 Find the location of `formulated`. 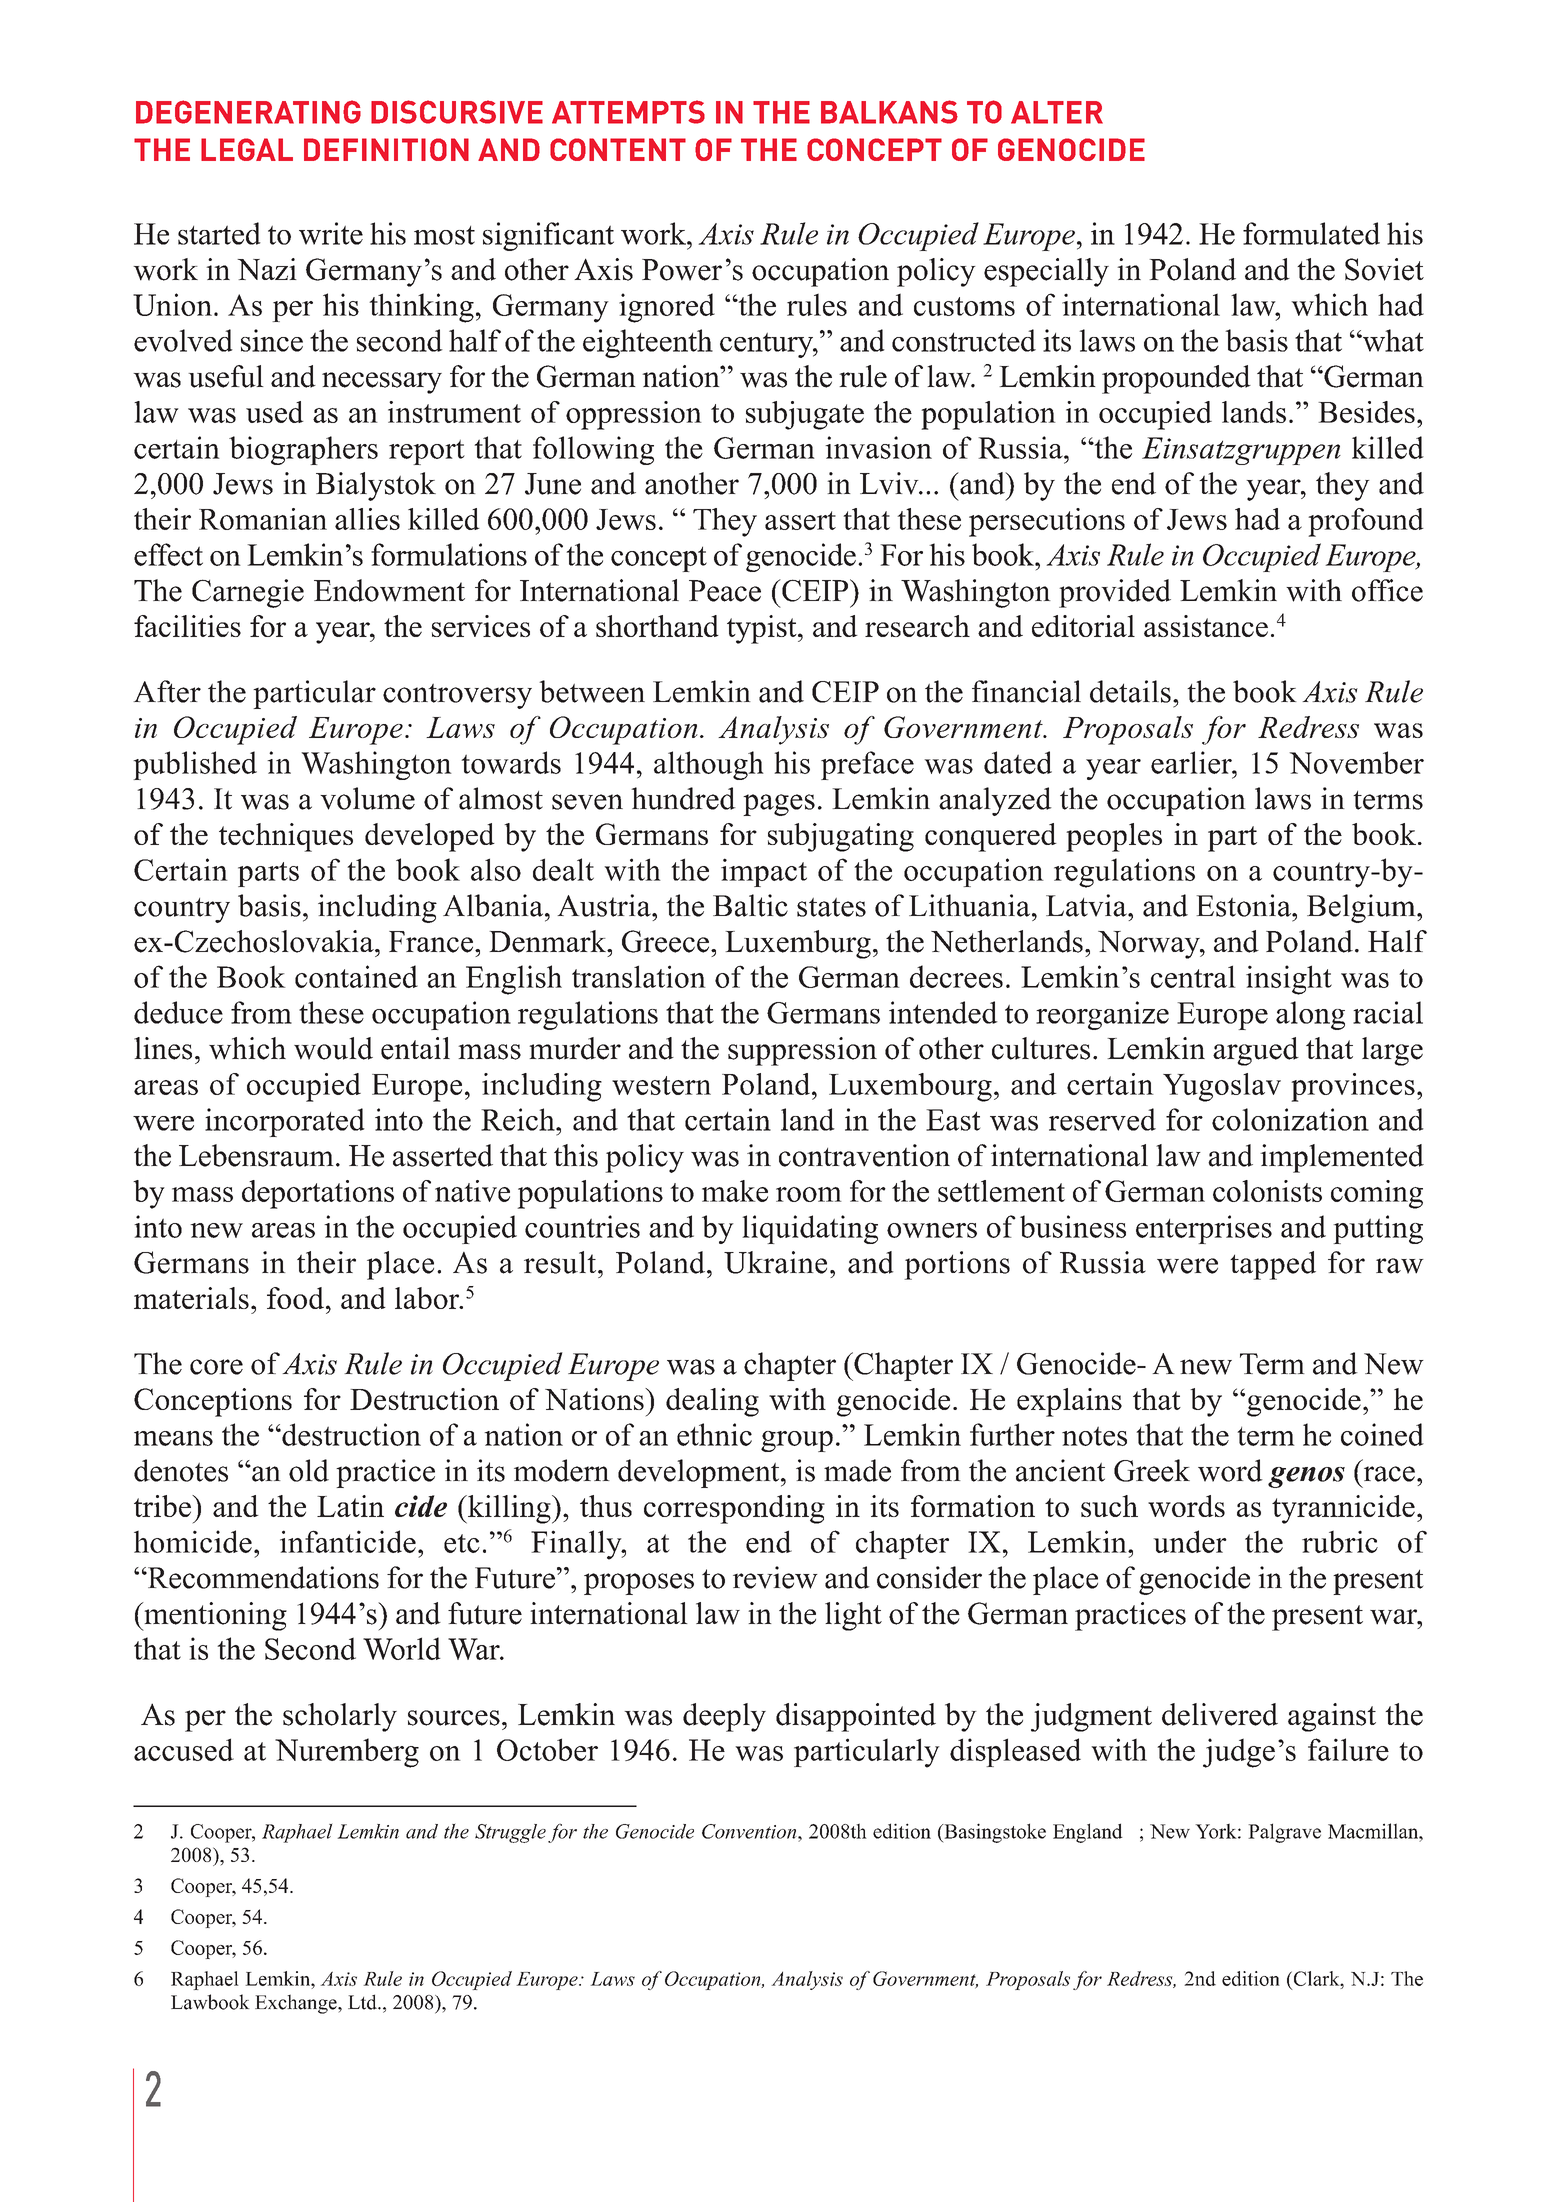

formulated is located at coordinates (1311, 233).
